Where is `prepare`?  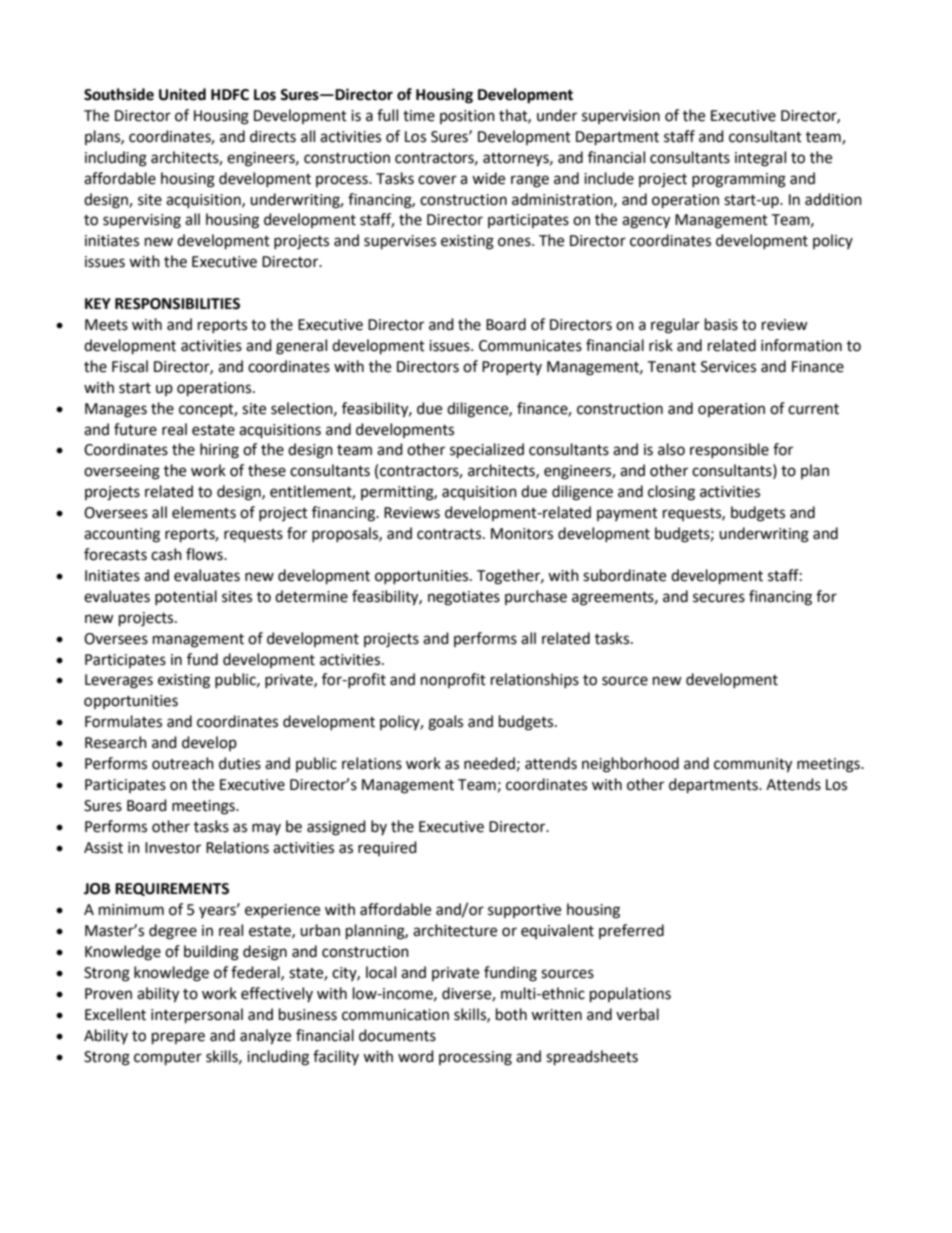
prepare is located at coordinates (178, 1038).
